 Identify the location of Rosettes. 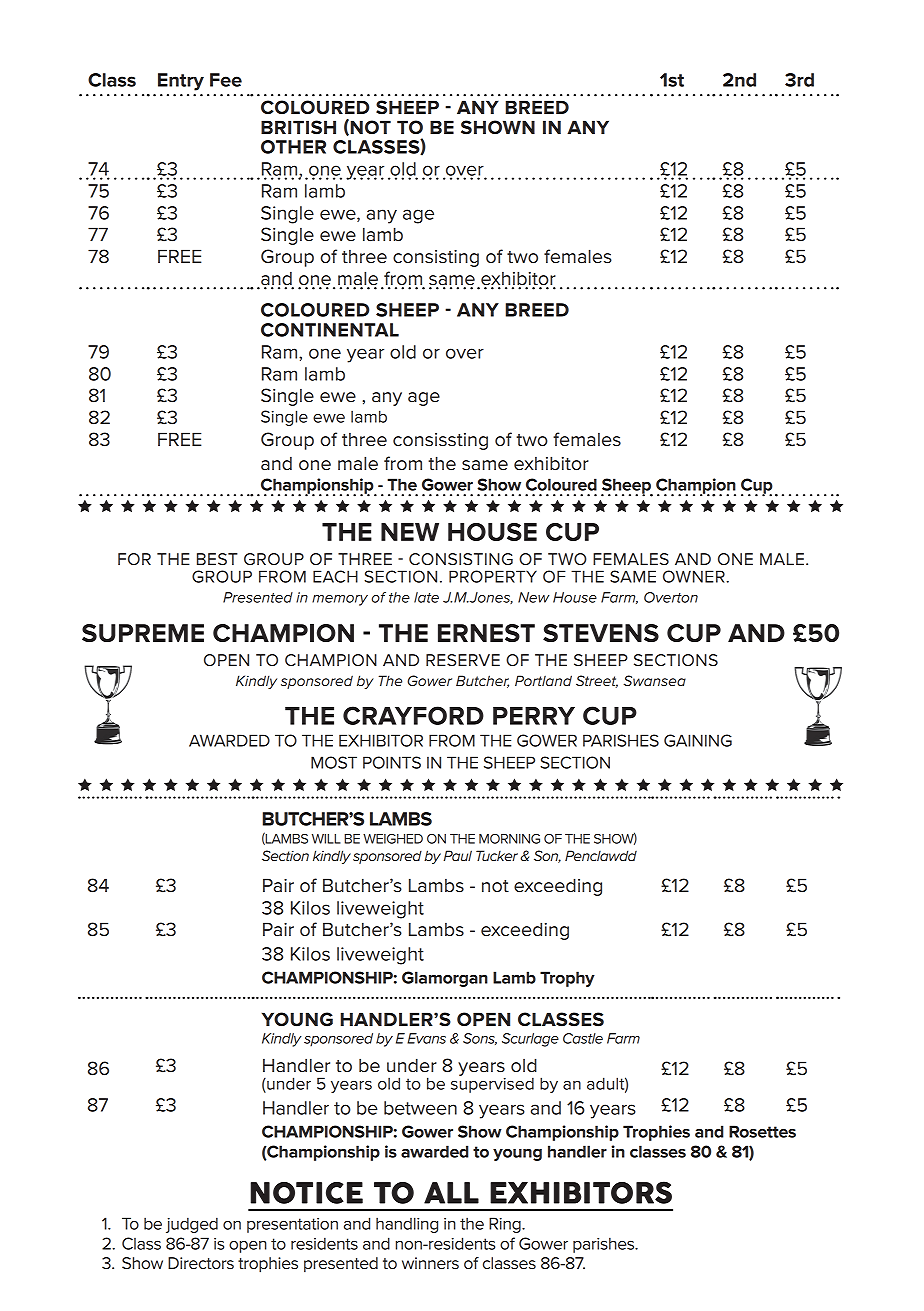
(762, 1131).
